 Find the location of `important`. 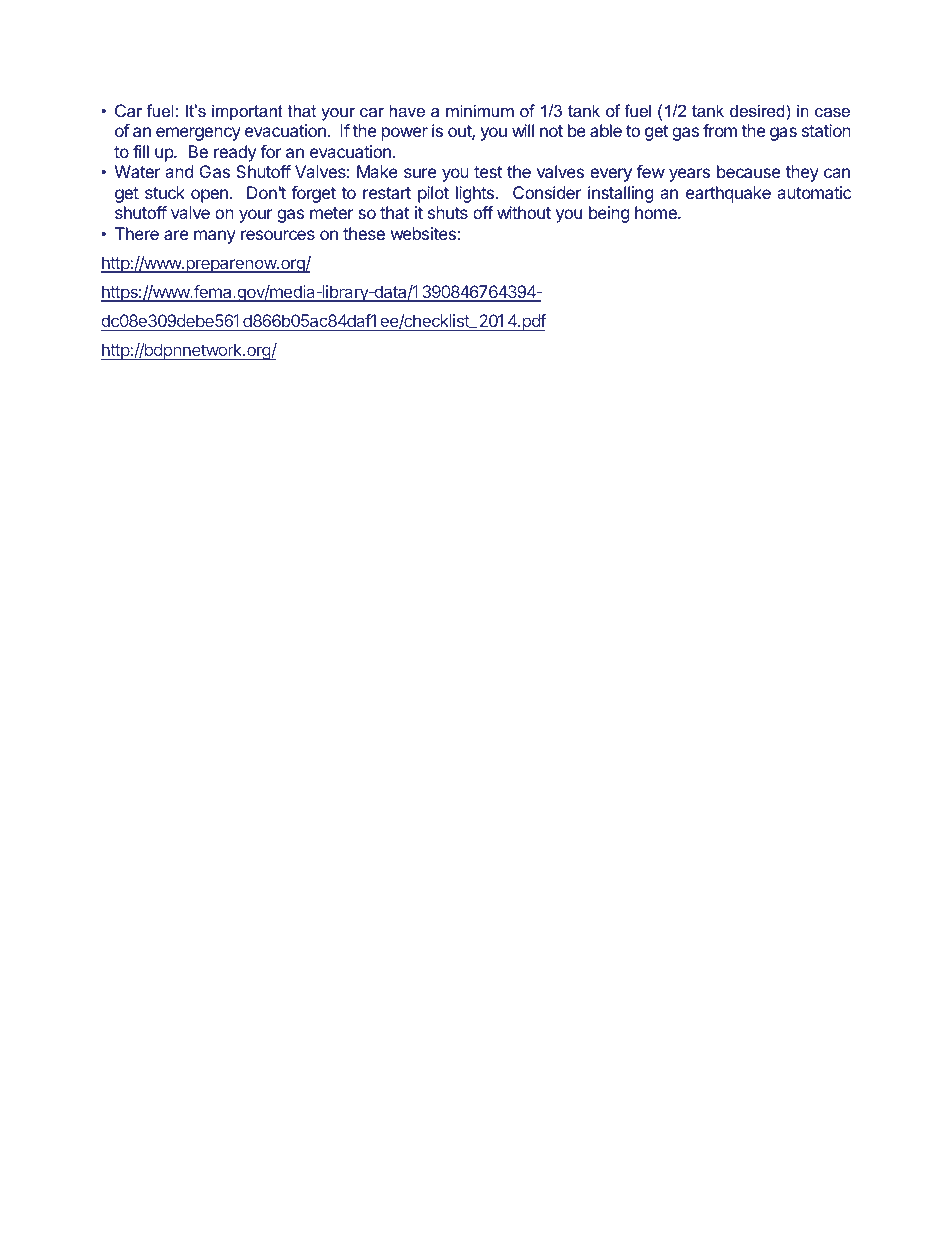

important is located at coordinates (247, 112).
